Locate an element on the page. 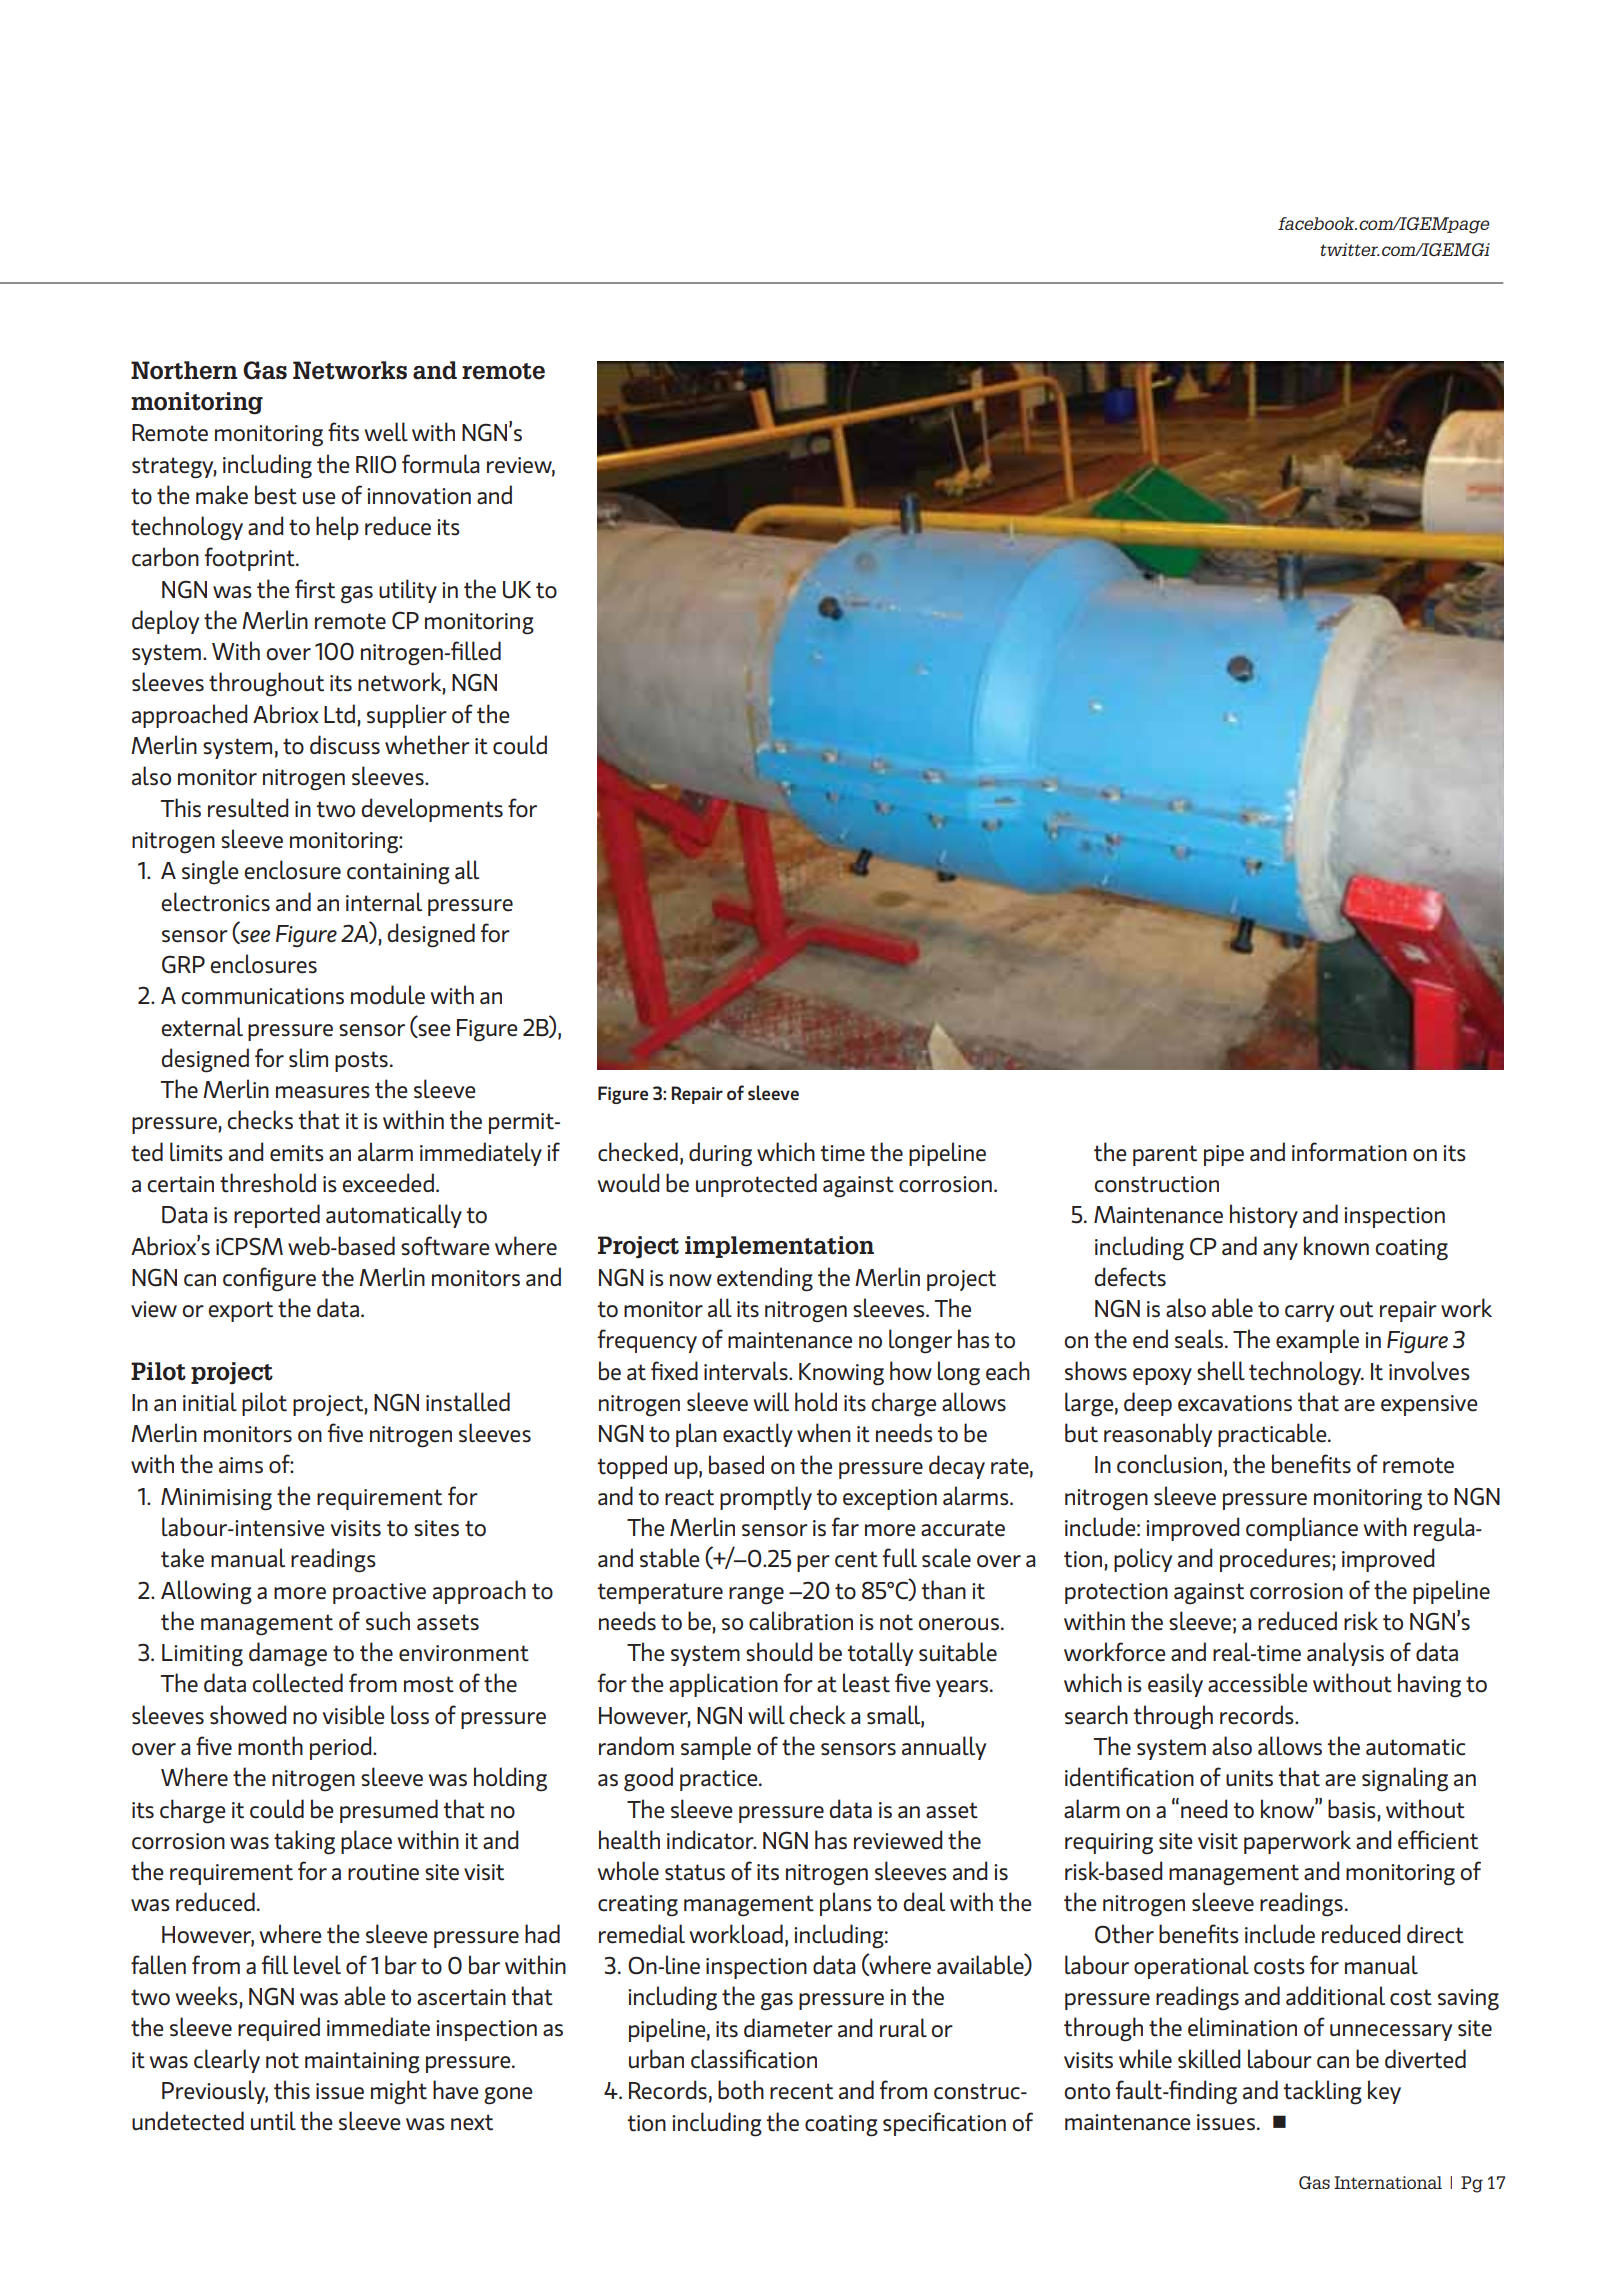 The height and width of the page is (2290, 1619). discuss is located at coordinates (345, 745).
